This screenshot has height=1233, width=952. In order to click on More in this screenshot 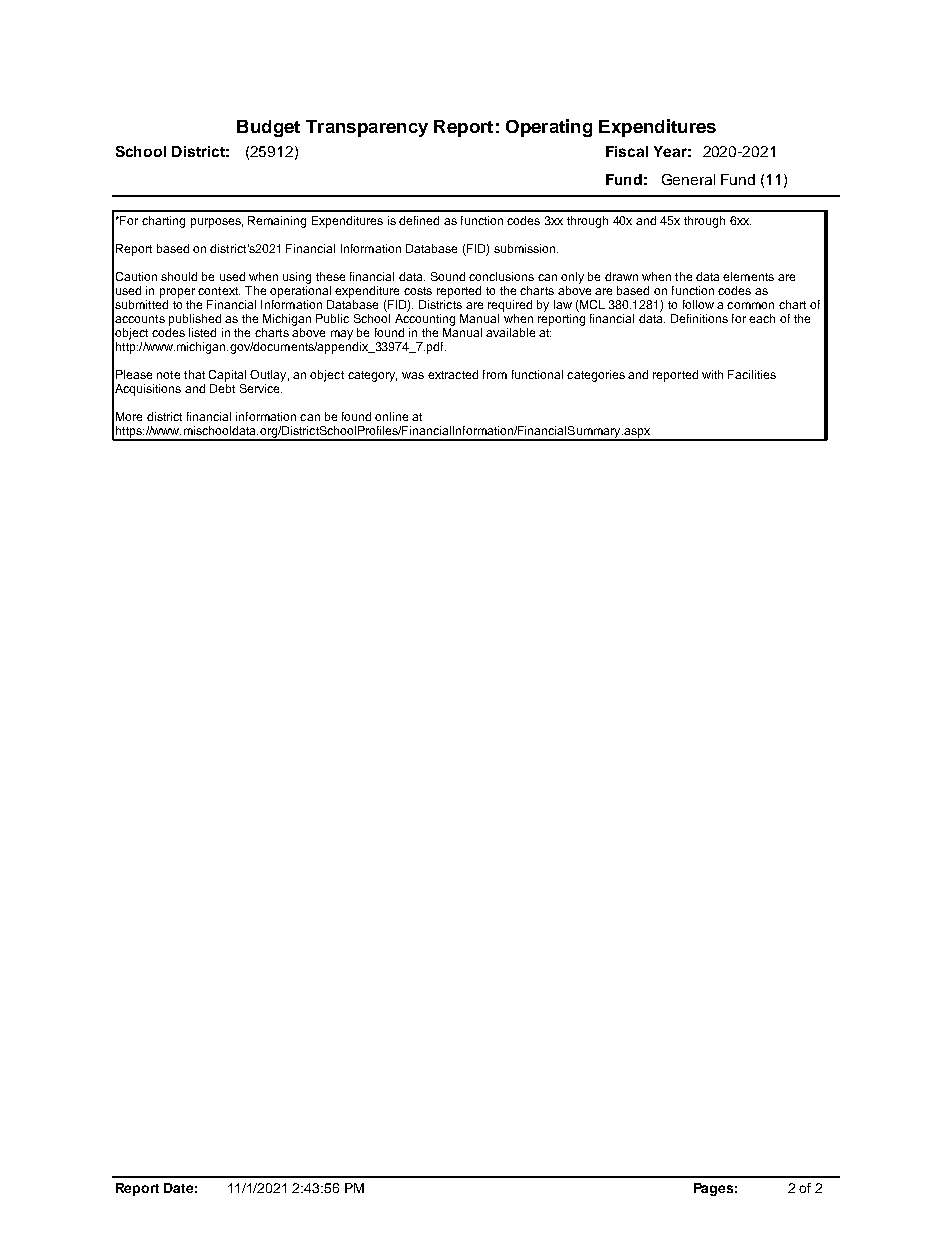, I will do `click(129, 416)`.
